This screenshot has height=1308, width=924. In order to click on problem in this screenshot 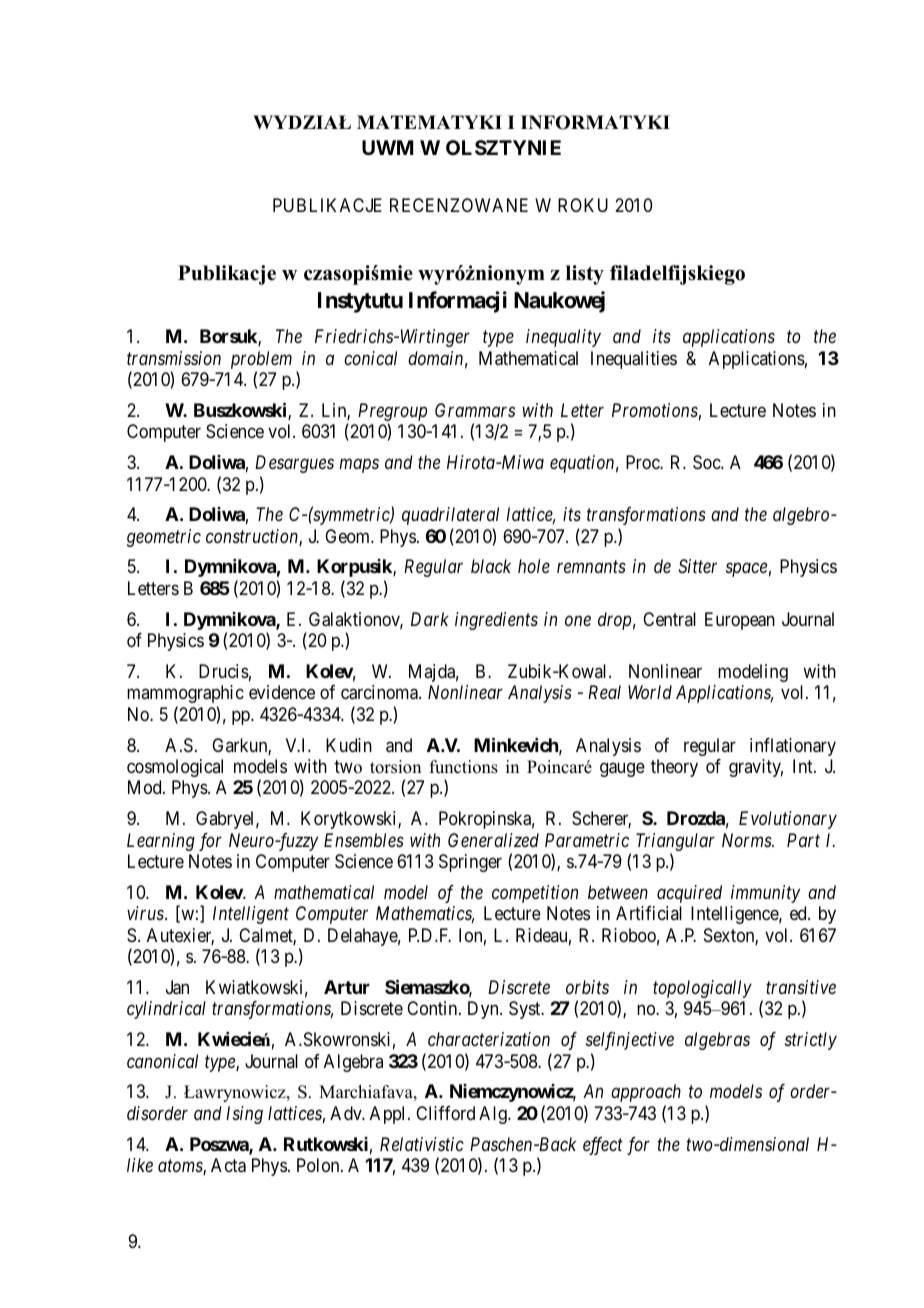, I will do `click(261, 360)`.
